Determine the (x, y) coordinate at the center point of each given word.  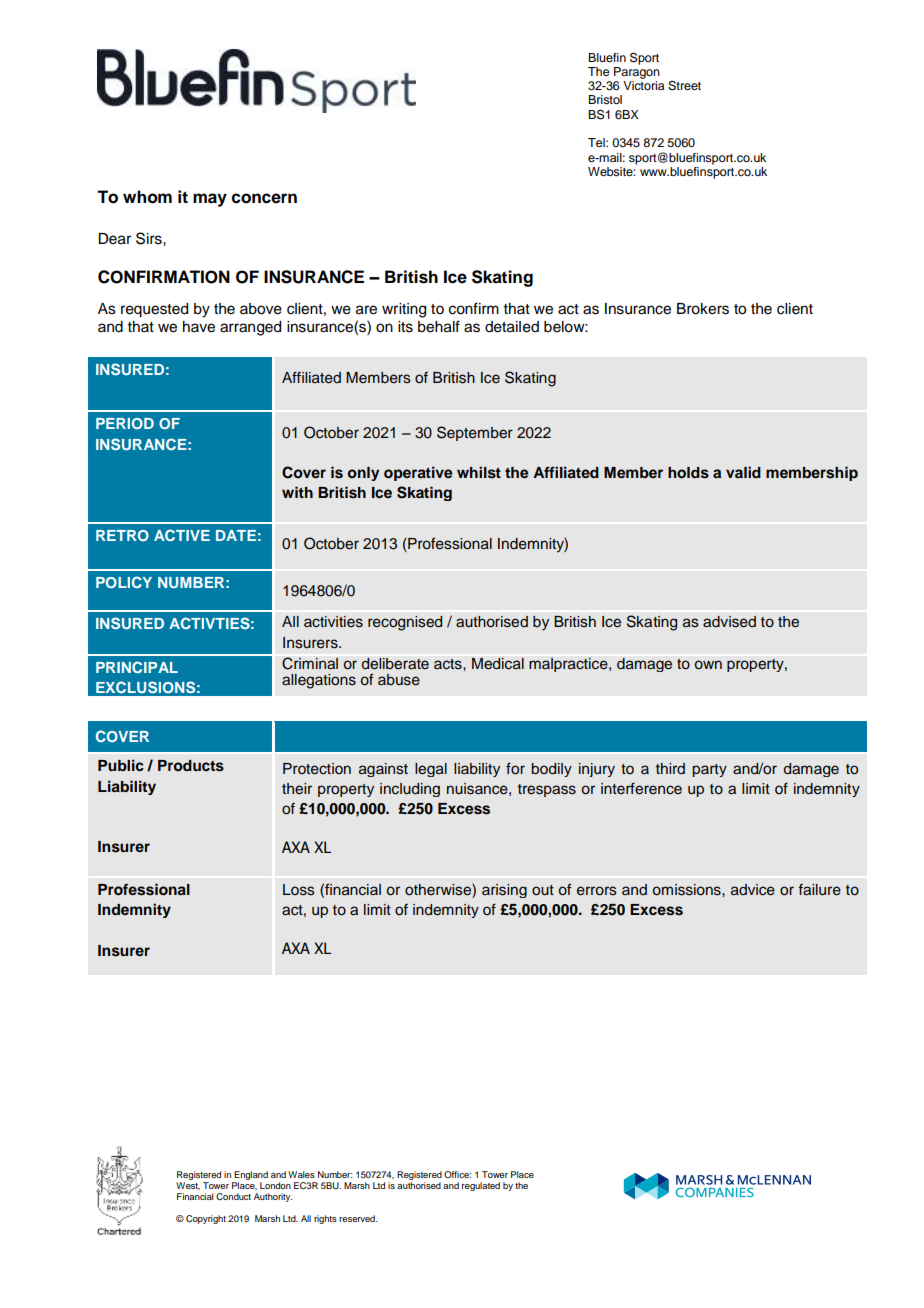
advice (753, 890)
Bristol (605, 99)
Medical (498, 664)
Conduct (233, 1196)
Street (684, 86)
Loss (299, 890)
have (199, 327)
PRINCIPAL (137, 667)
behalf (439, 326)
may (210, 200)
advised (729, 622)
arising (504, 891)
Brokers (703, 309)
